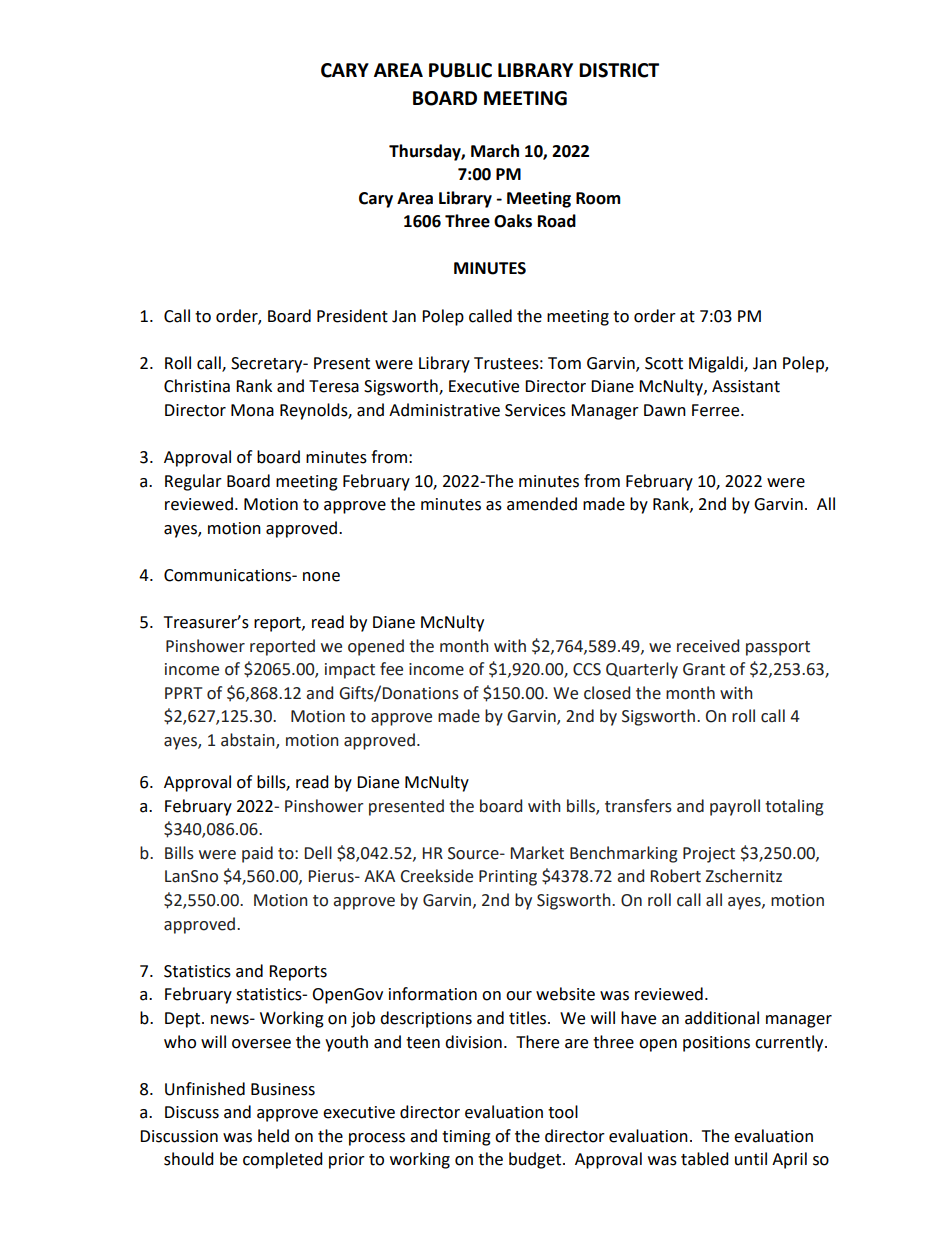  I want to click on totaling, so click(794, 807).
